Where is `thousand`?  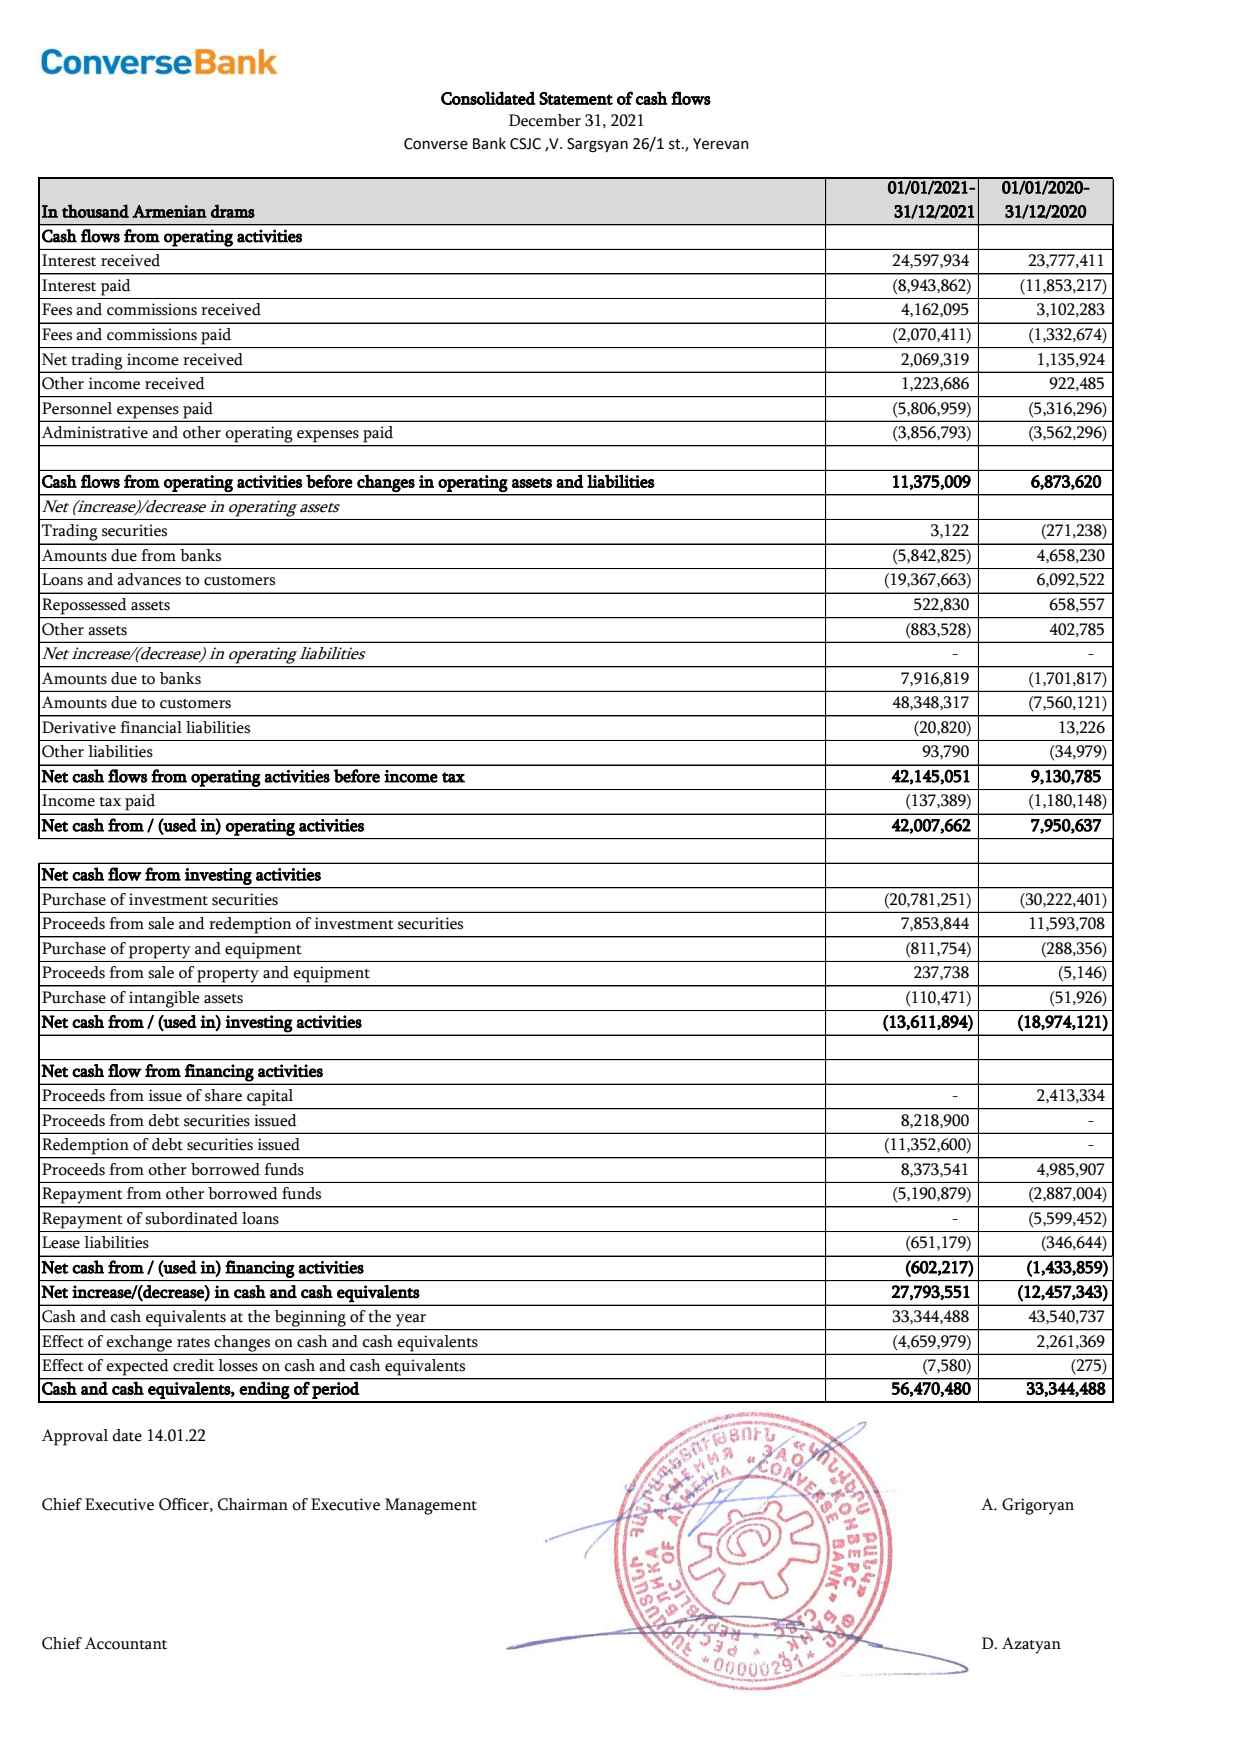 thousand is located at coordinates (95, 211).
